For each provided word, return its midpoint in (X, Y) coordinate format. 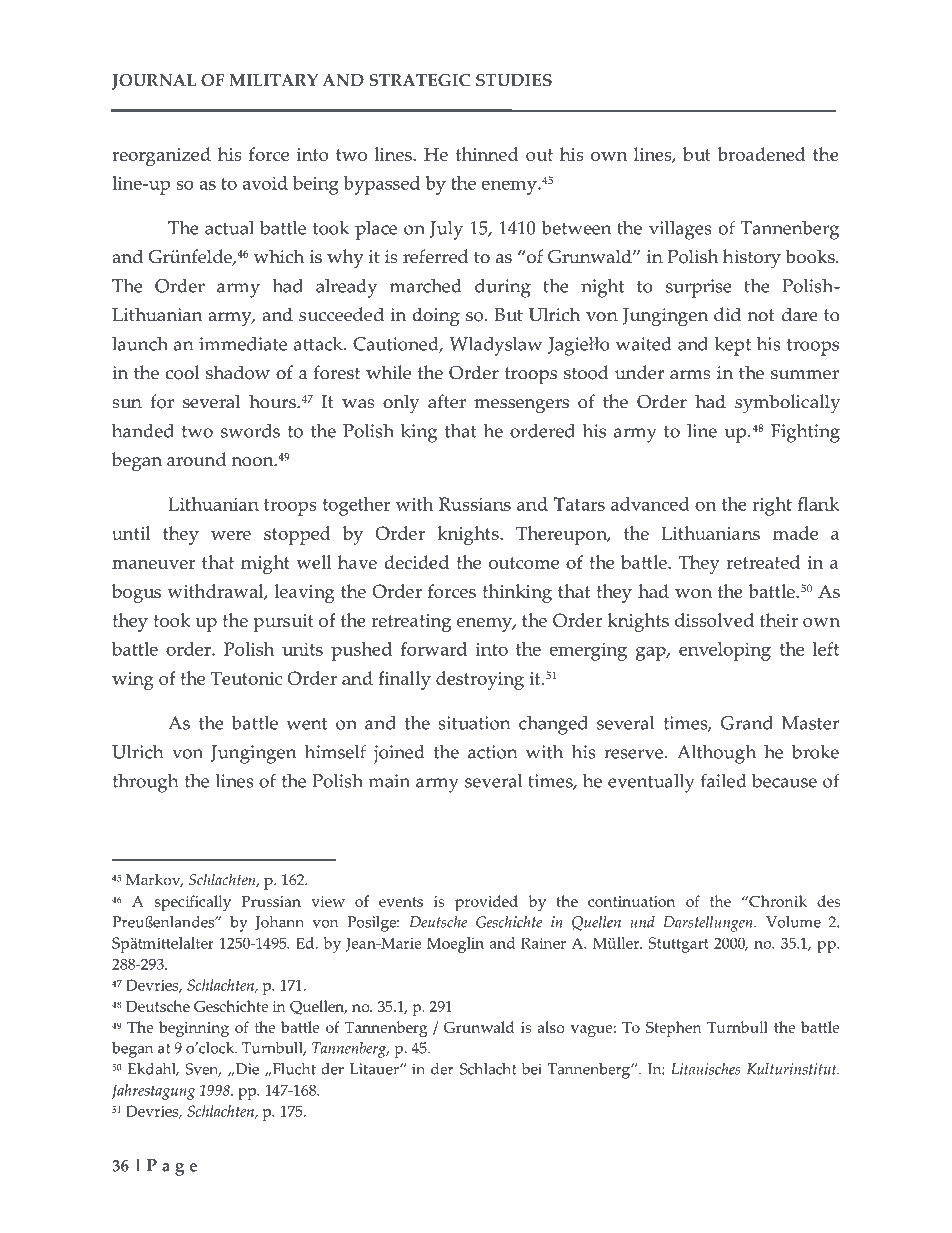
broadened (761, 154)
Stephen (674, 1029)
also (551, 1027)
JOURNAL (154, 82)
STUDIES (514, 80)
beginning (194, 1029)
